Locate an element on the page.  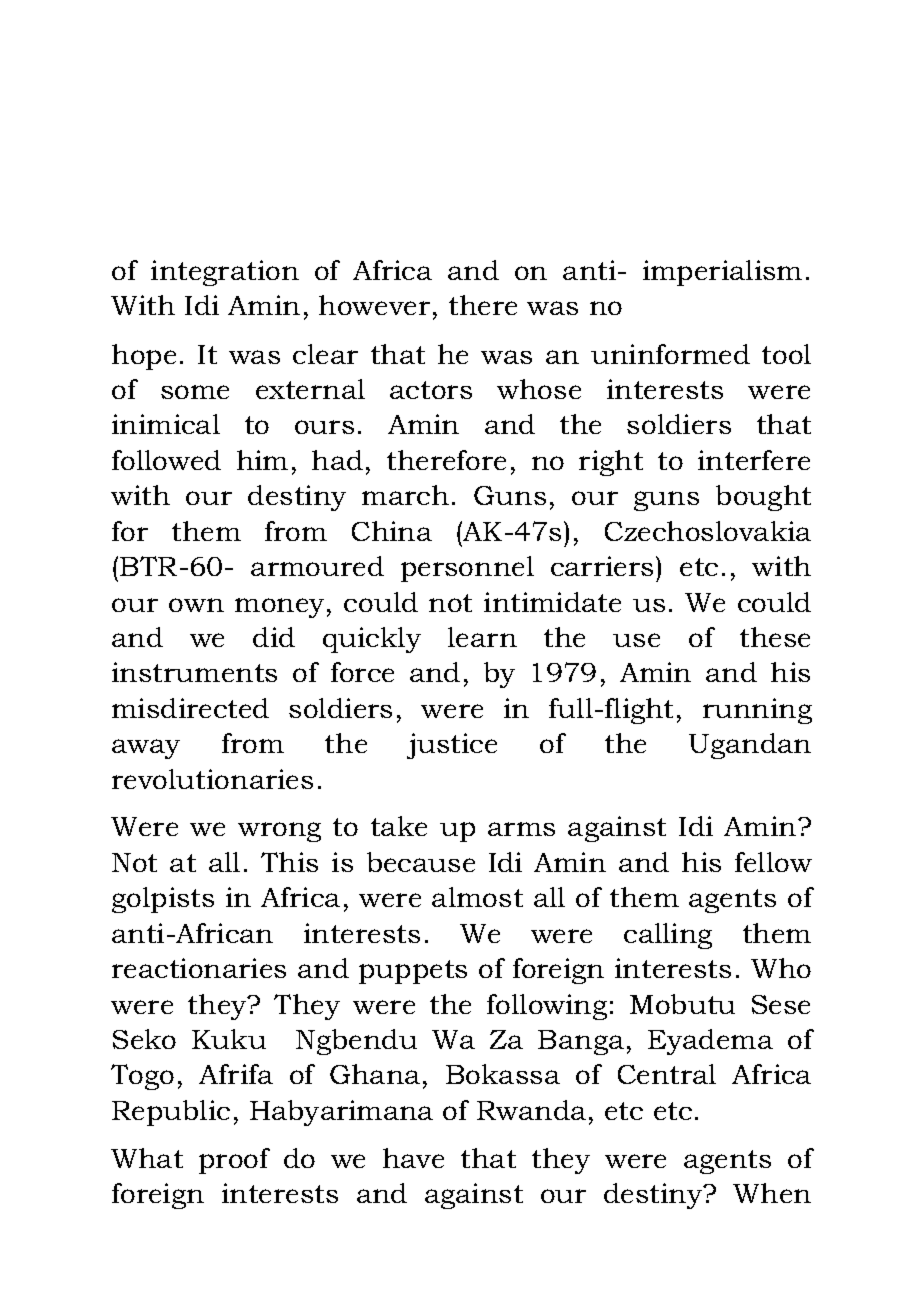
have is located at coordinates (413, 1158).
